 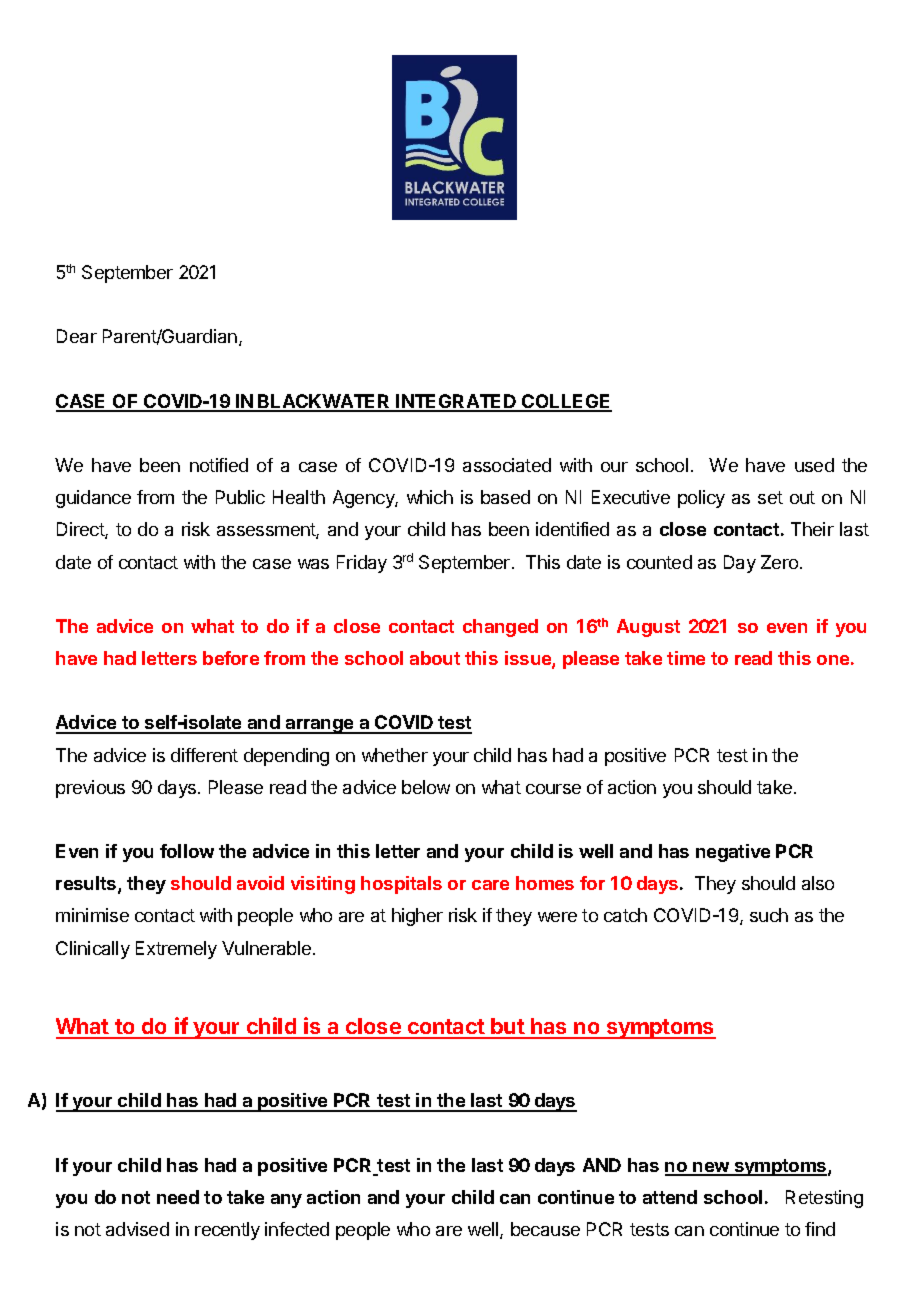 I want to click on INTEGRATED, so click(x=457, y=402).
